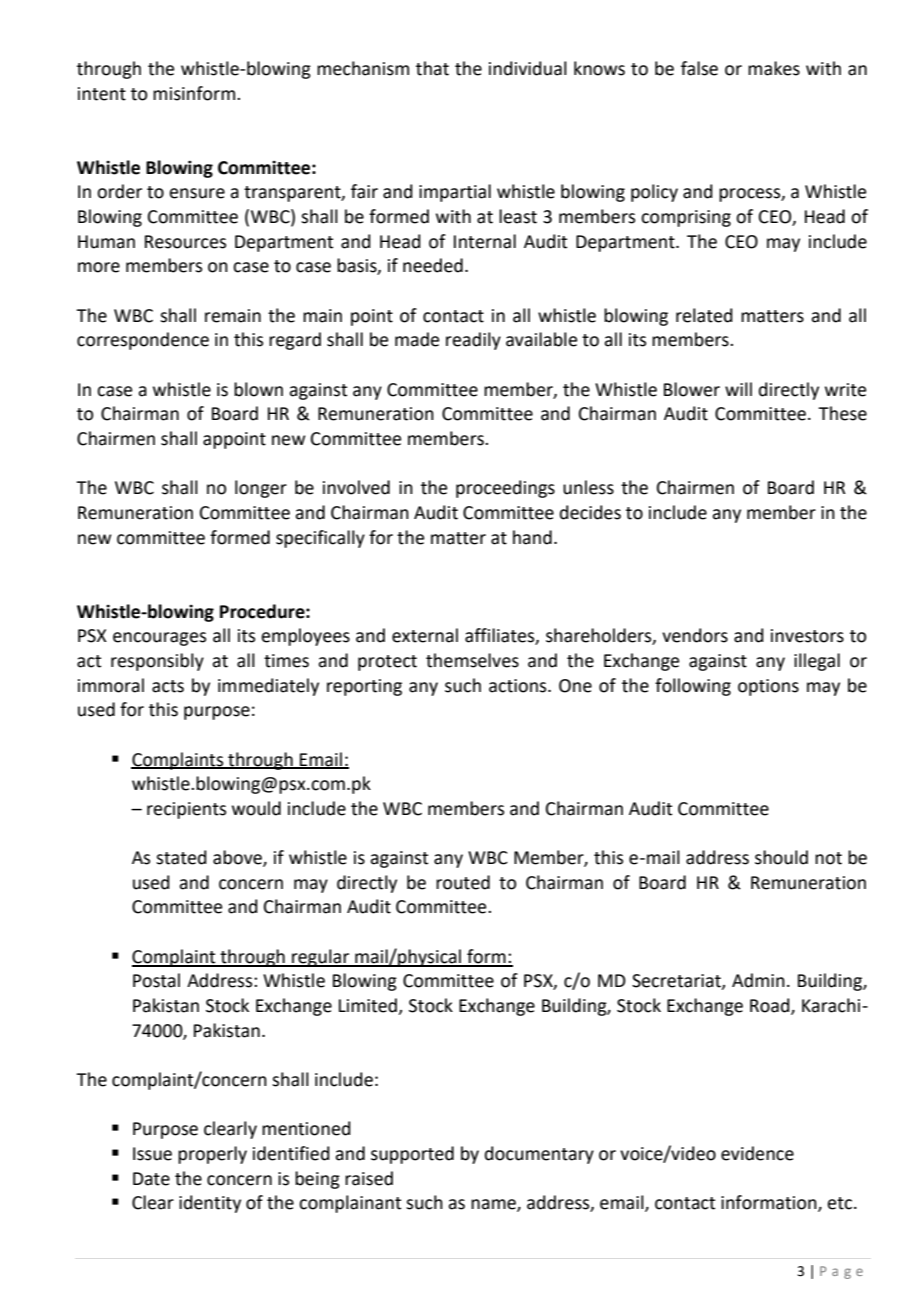 The image size is (924, 1308). I want to click on properly, so click(212, 1155).
